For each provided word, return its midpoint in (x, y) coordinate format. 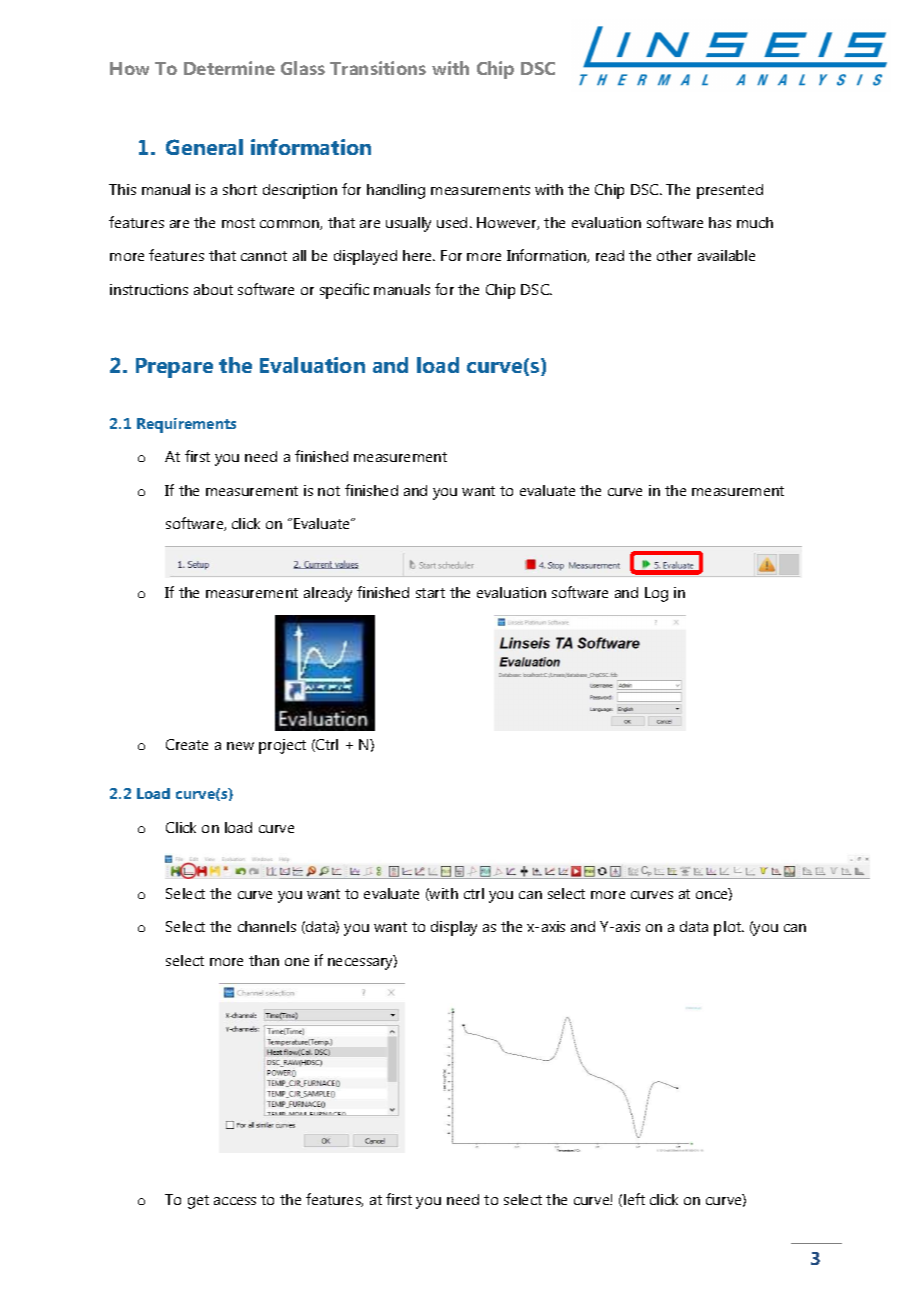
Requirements (186, 425)
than (264, 960)
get (198, 1202)
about (213, 289)
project (282, 746)
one (297, 962)
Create (187, 744)
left (634, 1199)
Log (656, 594)
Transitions (378, 68)
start (430, 593)
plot (728, 928)
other (674, 255)
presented (730, 191)
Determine (229, 68)
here (419, 255)
